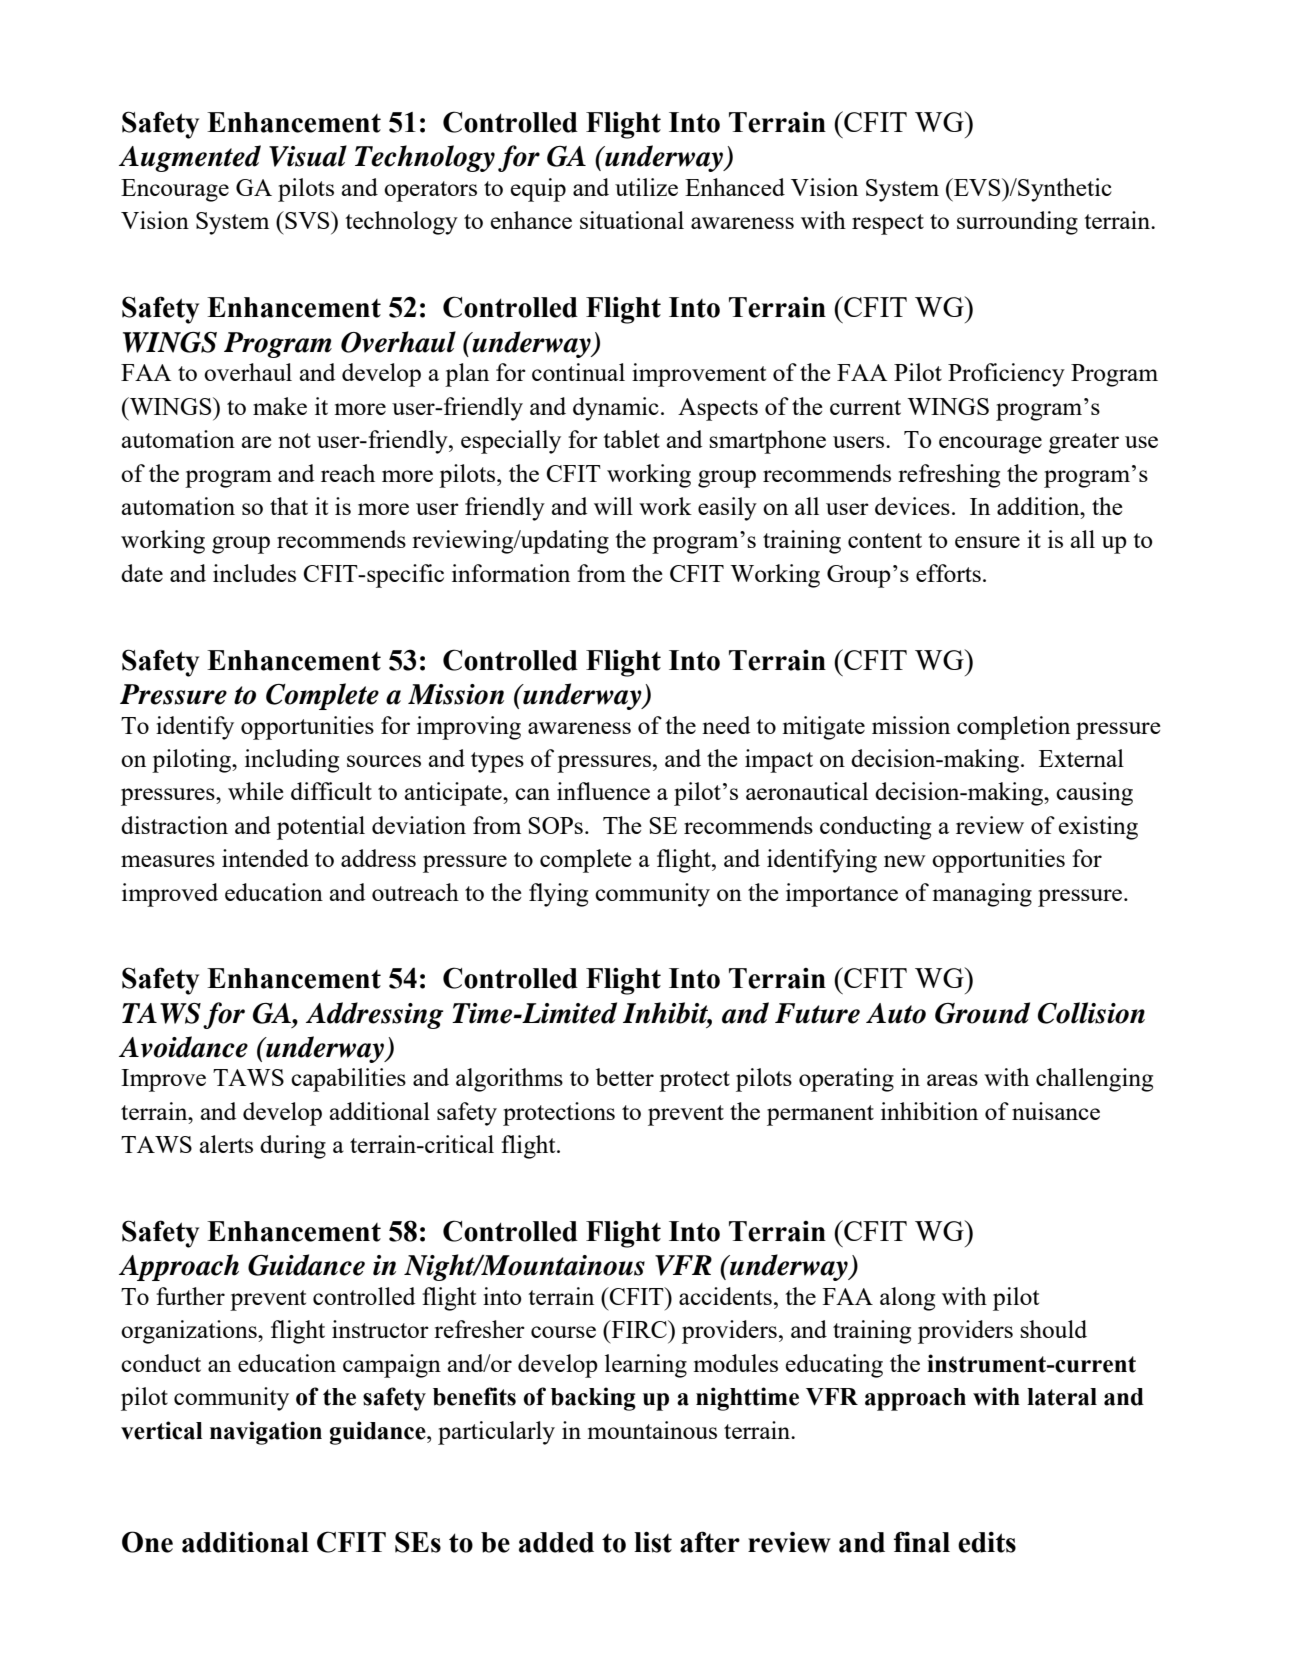  What do you see at coordinates (266, 1433) in the document?
I see `navigation` at bounding box center [266, 1433].
